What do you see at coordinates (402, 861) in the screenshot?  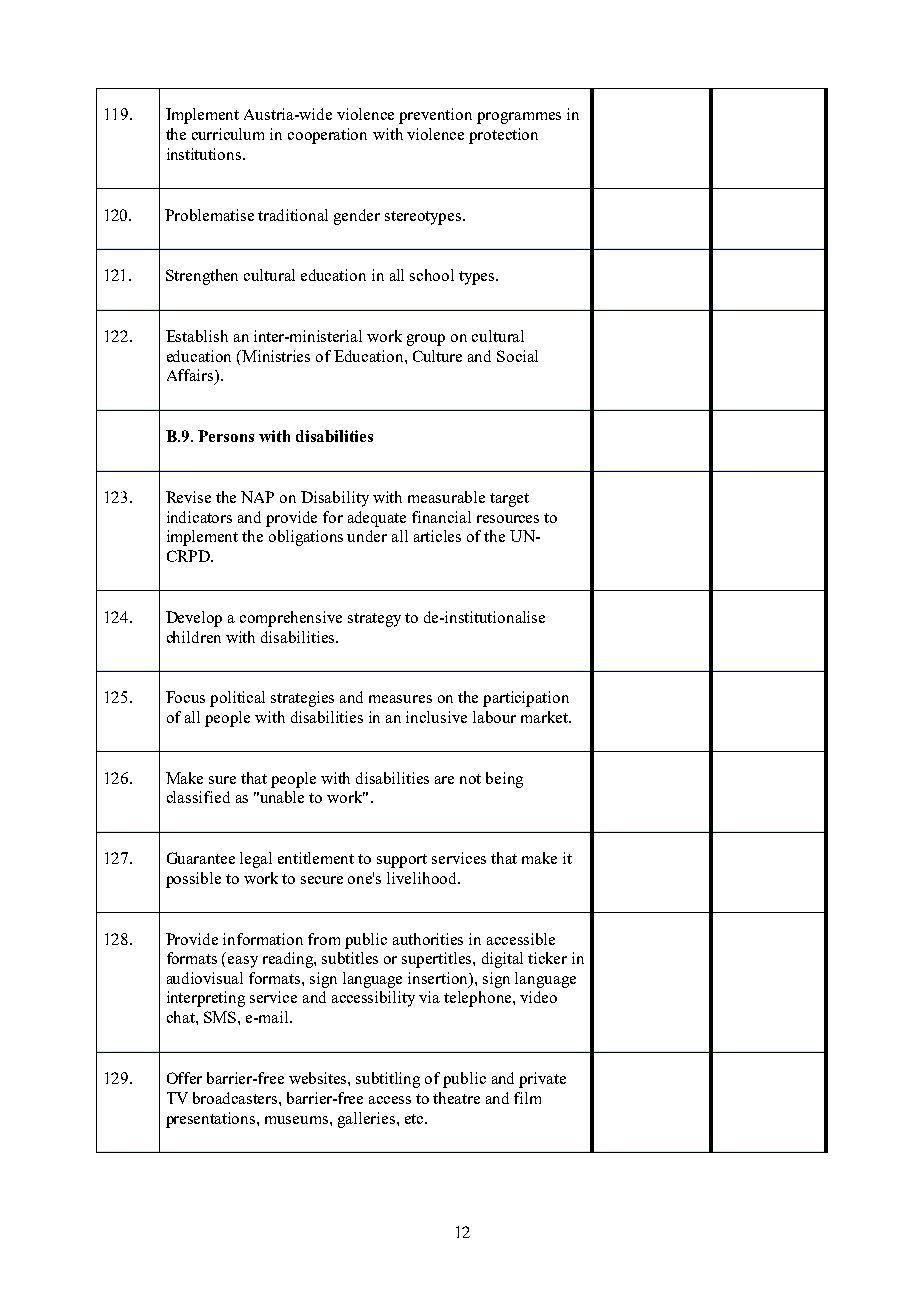 I see `support` at bounding box center [402, 861].
